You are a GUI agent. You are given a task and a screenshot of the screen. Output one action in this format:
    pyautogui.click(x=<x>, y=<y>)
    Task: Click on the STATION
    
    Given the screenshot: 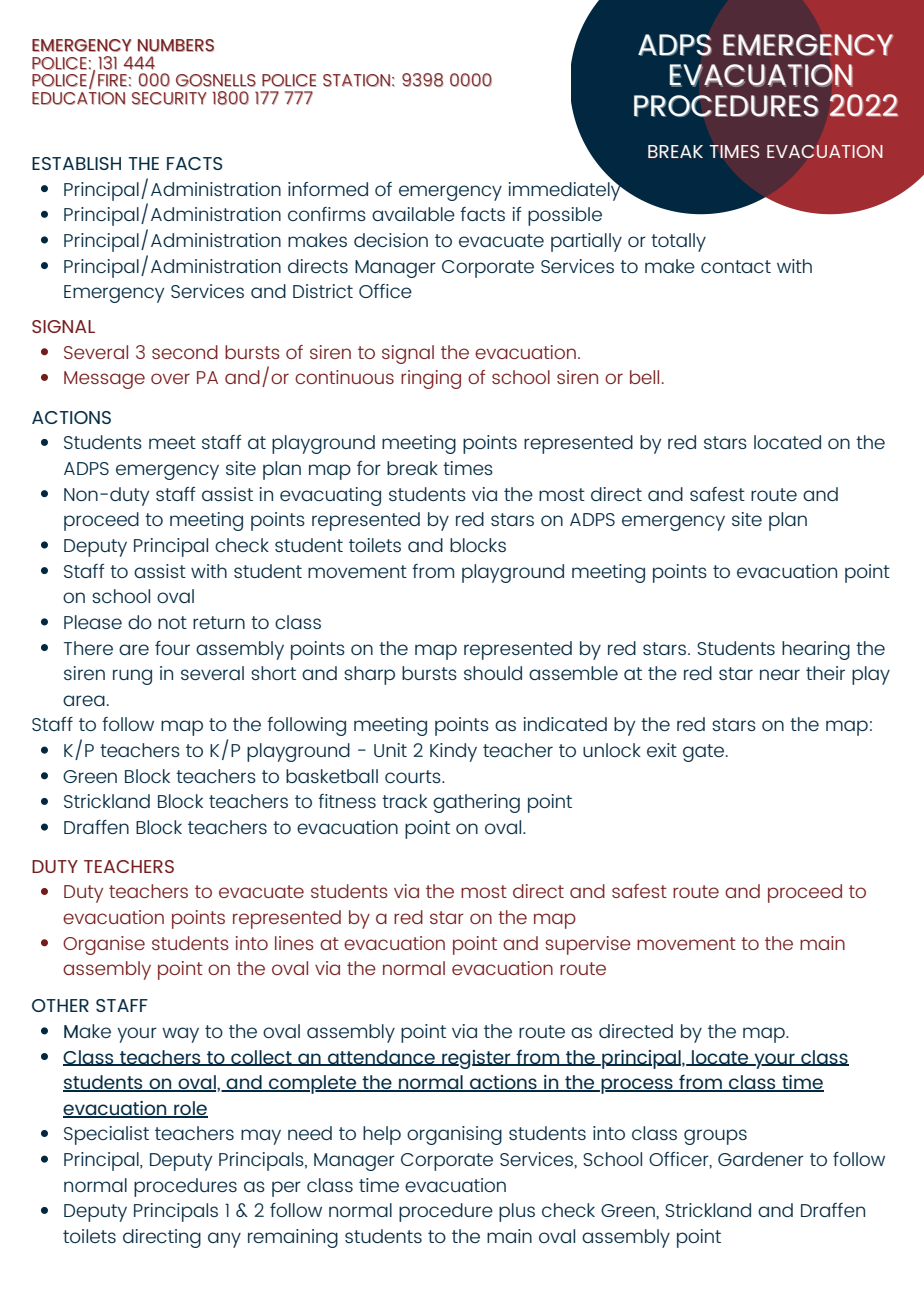 What is the action you would take?
    pyautogui.click(x=356, y=80)
